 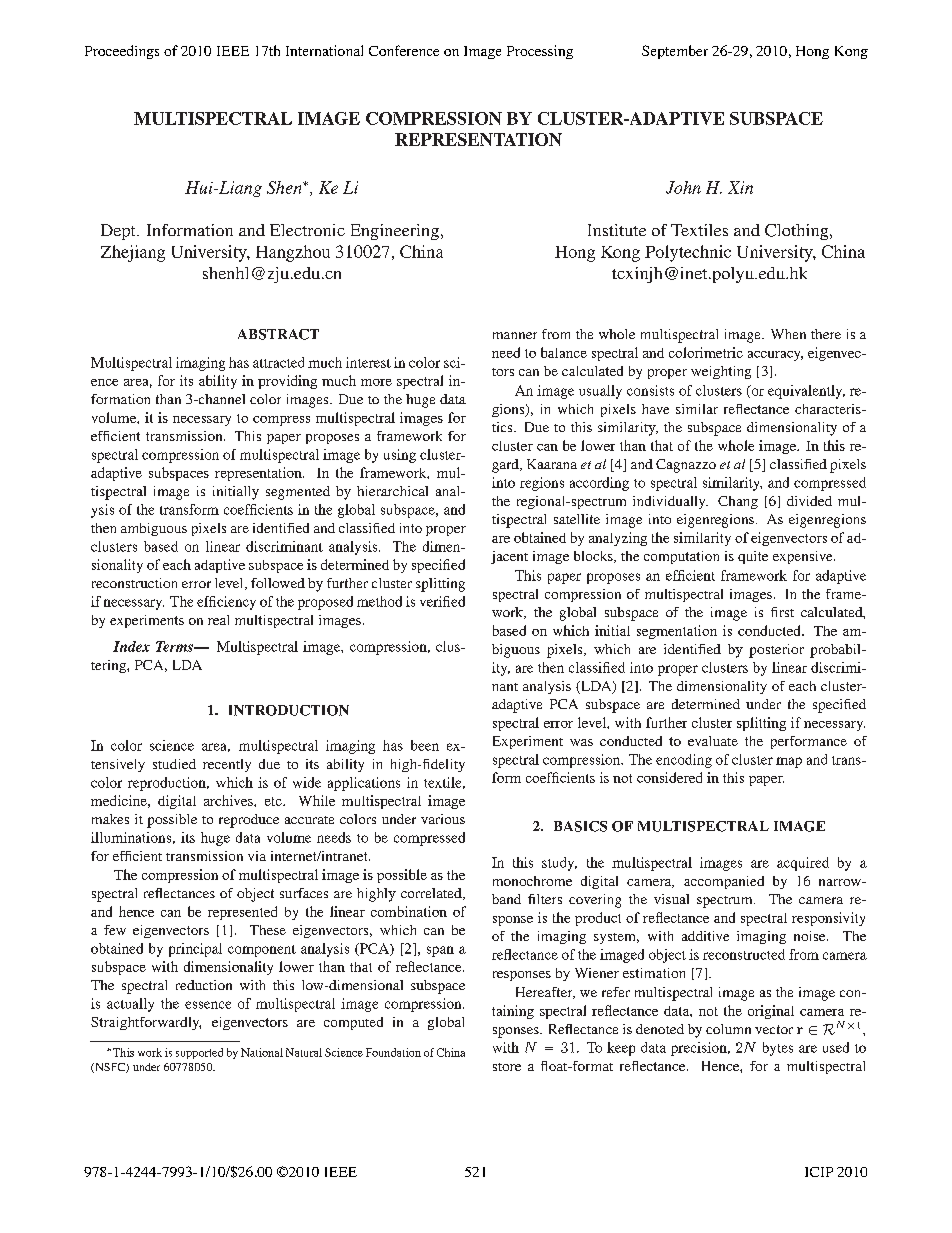 What do you see at coordinates (507, 1067) in the document?
I see `store` at bounding box center [507, 1067].
